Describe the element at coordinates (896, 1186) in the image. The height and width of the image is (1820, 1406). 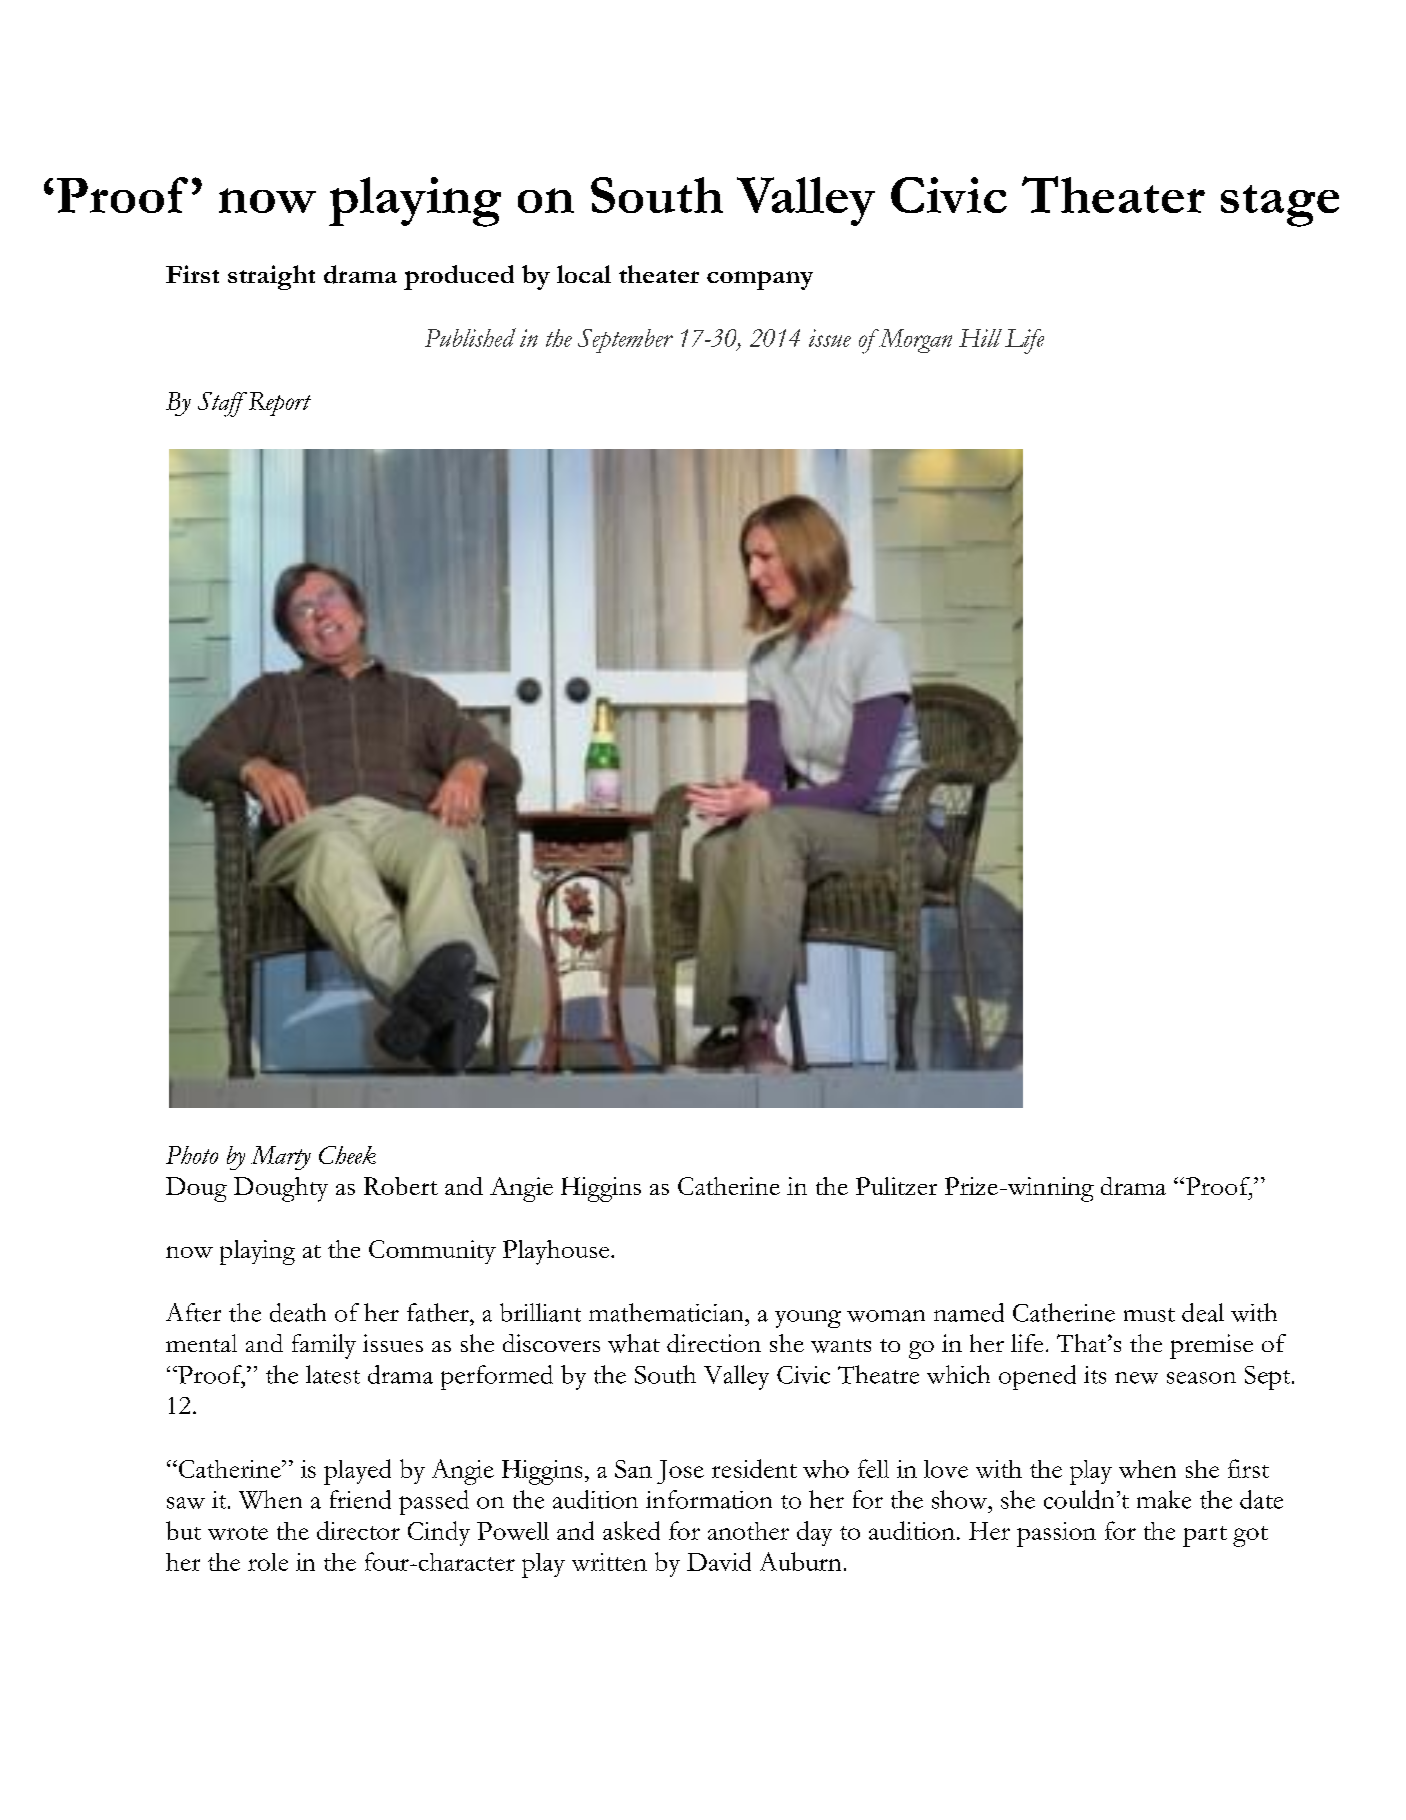
I see `Pulitzer` at that location.
